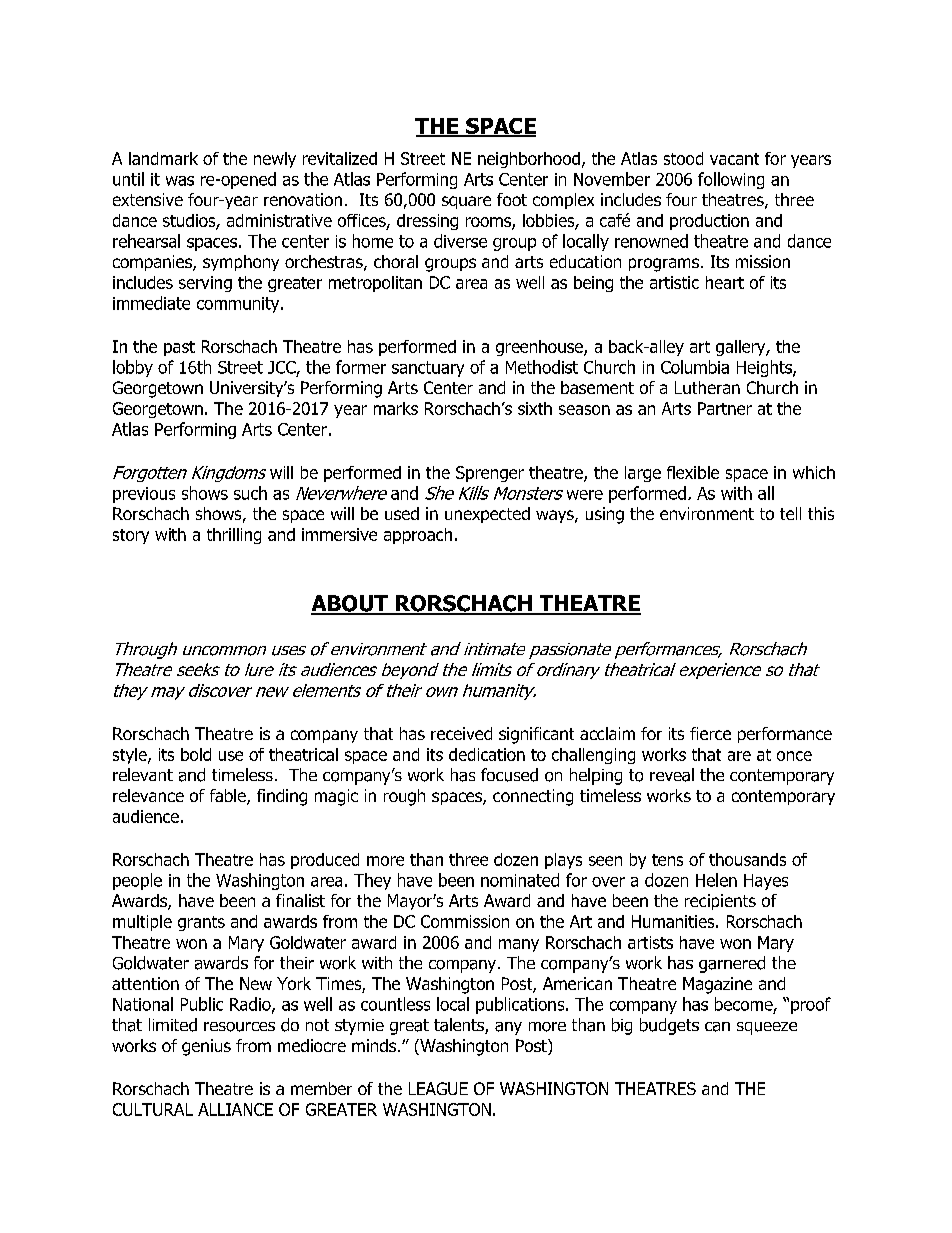 This document has width=952, height=1233. What do you see at coordinates (438, 1088) in the document?
I see `LEAGUE` at bounding box center [438, 1088].
